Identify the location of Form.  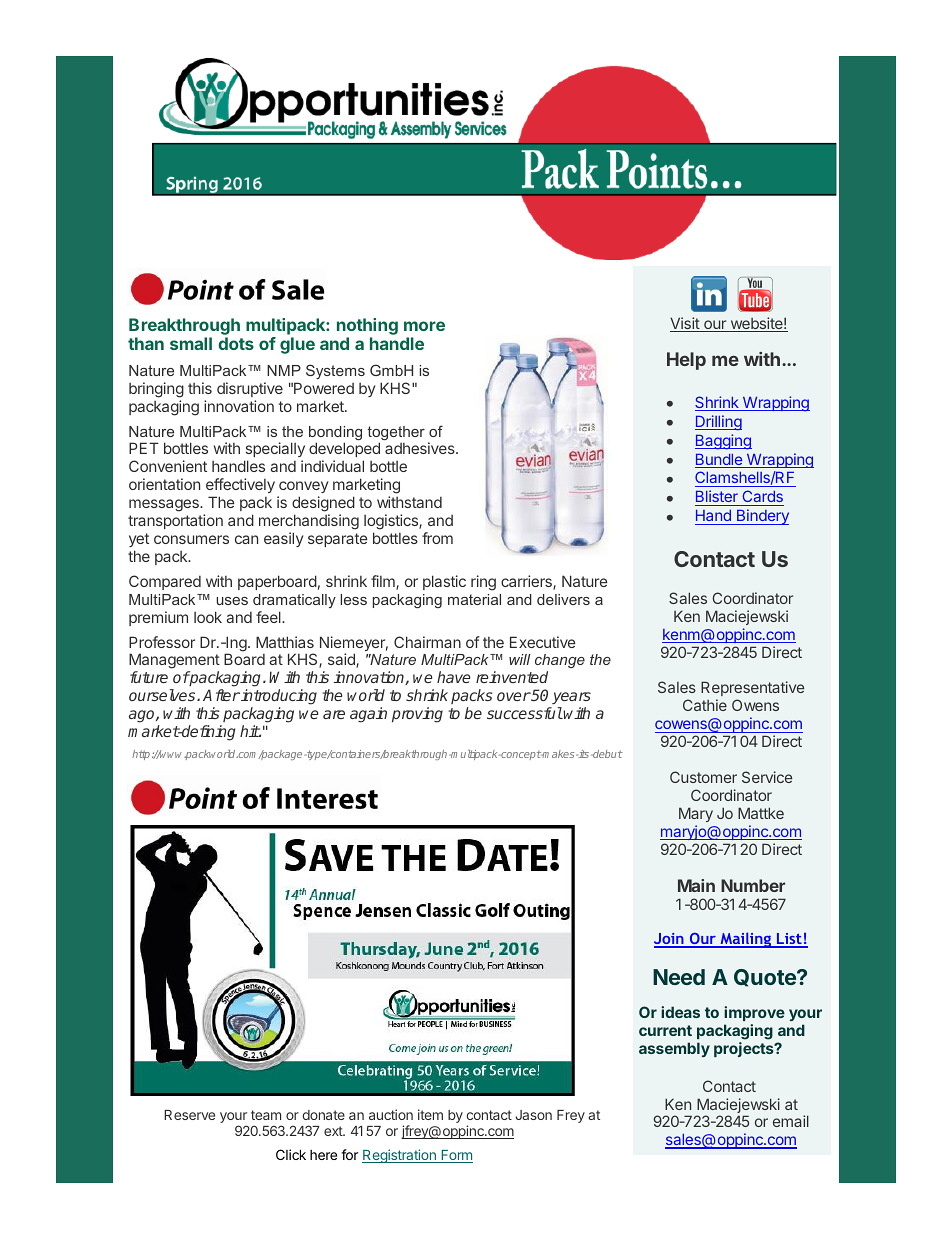
(456, 1156).
